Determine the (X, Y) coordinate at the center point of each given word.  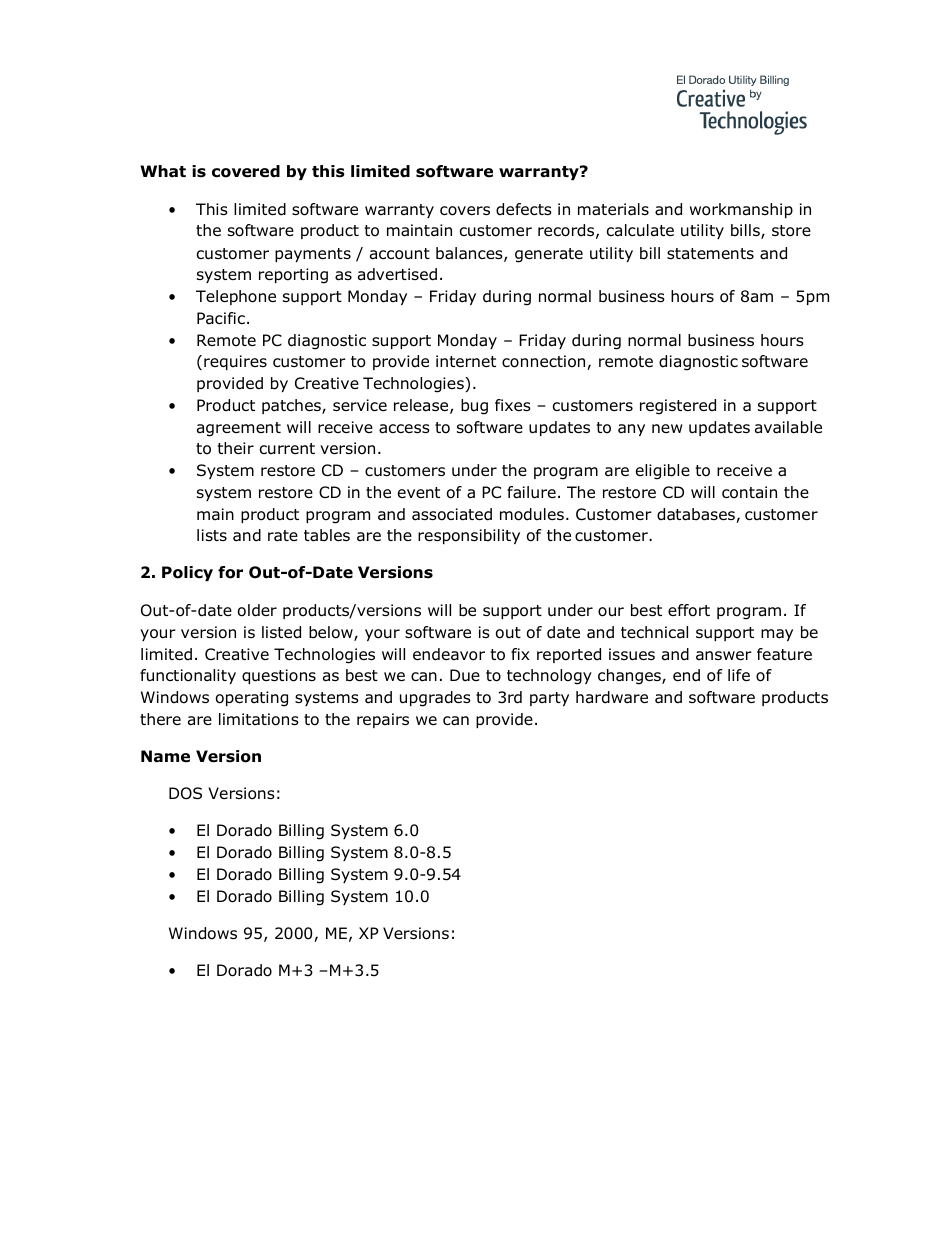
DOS (185, 793)
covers (465, 211)
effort (689, 610)
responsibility (469, 536)
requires (235, 362)
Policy (187, 573)
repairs (383, 720)
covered (246, 171)
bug (474, 407)
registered (678, 407)
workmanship (741, 210)
